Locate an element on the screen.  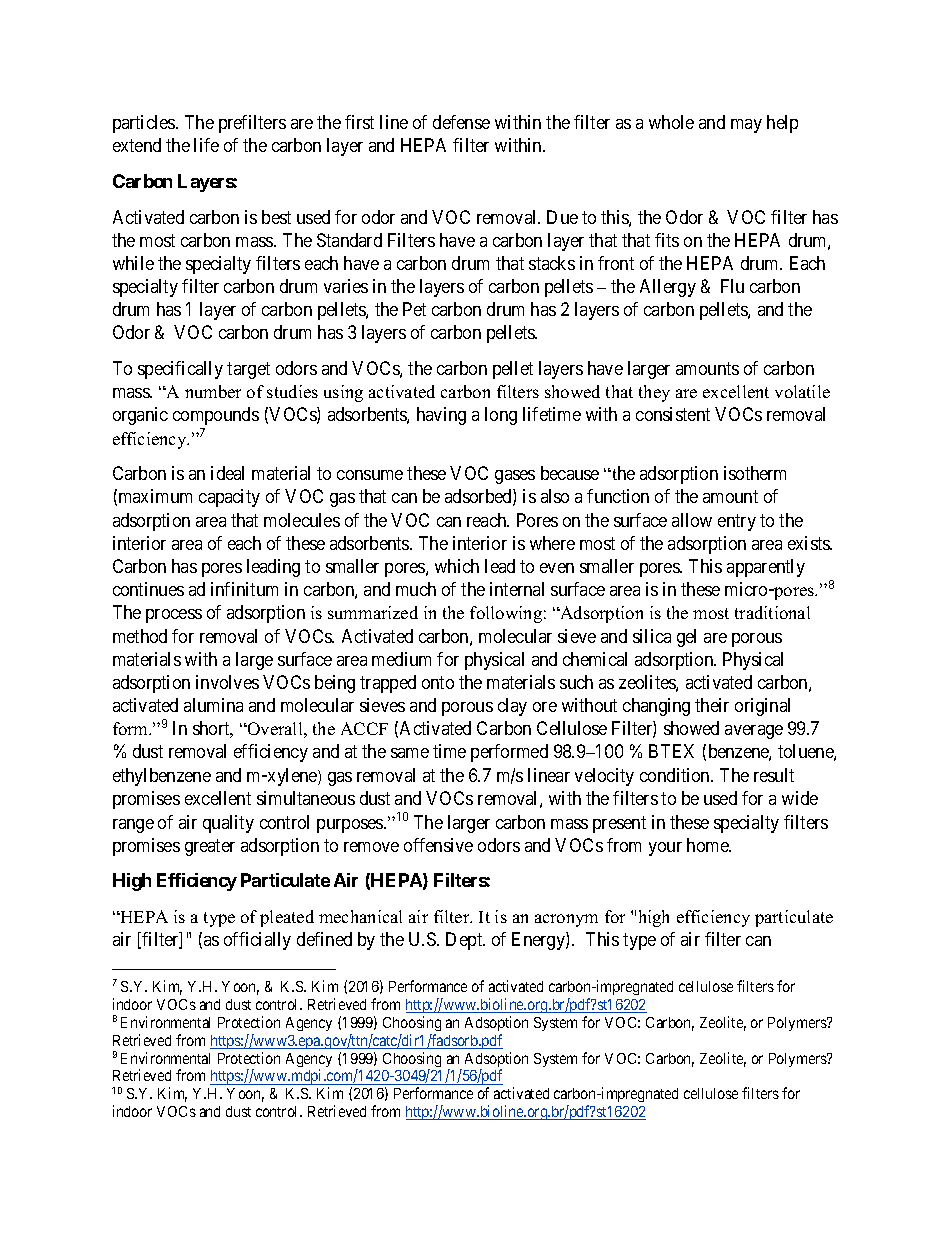
defense is located at coordinates (461, 122).
